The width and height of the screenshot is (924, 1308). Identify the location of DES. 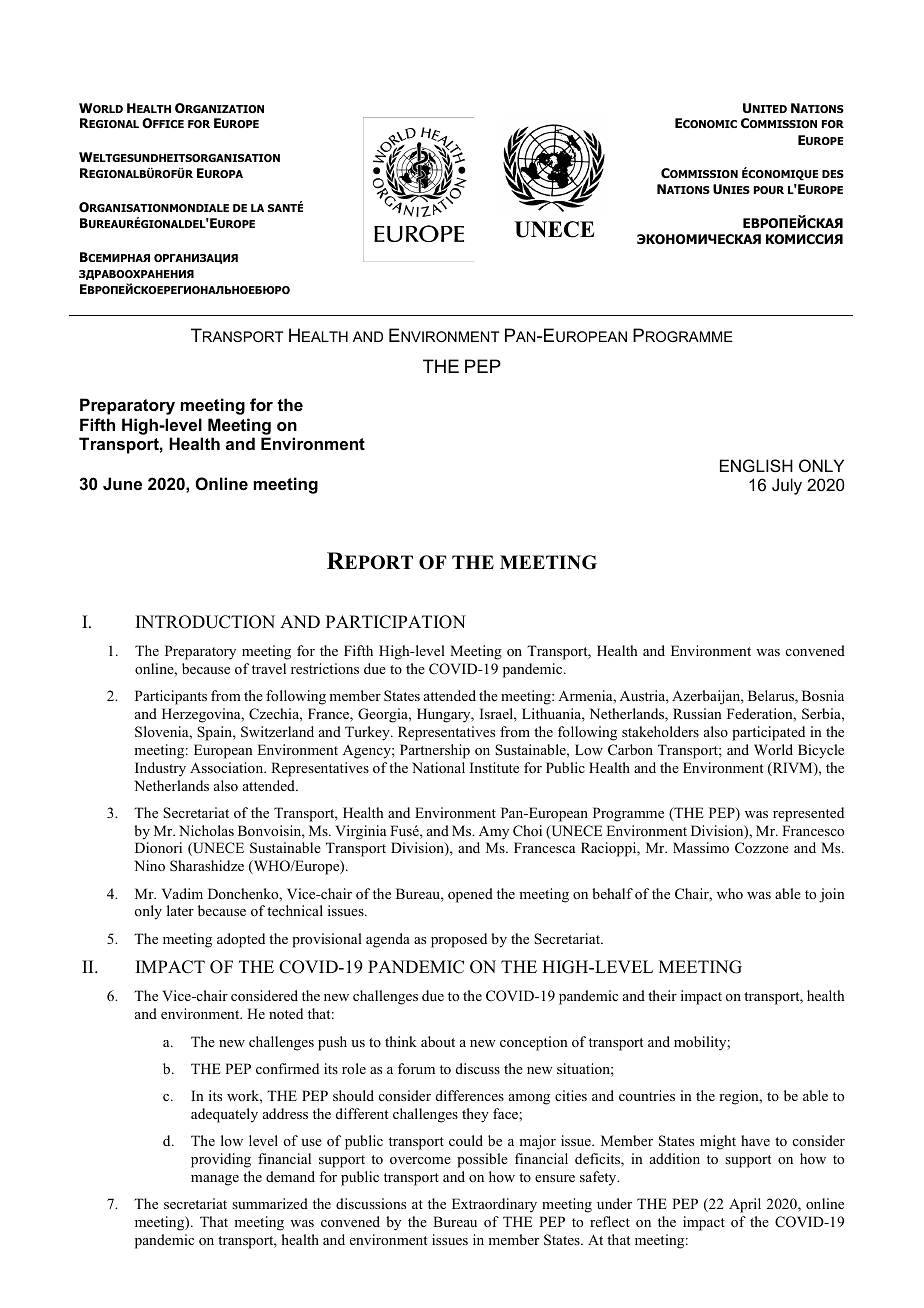
(833, 174).
